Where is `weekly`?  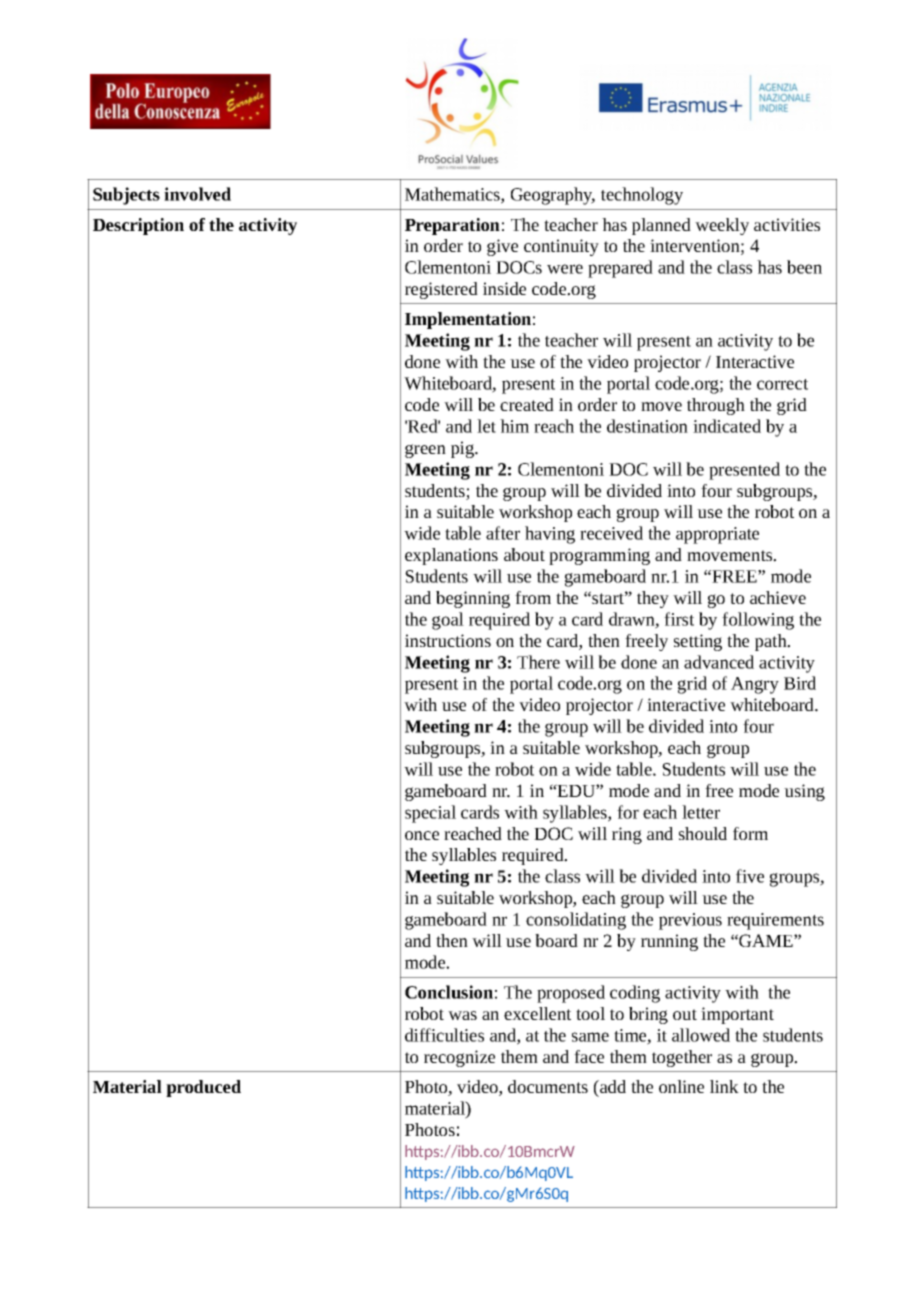 weekly is located at coordinates (722, 226).
